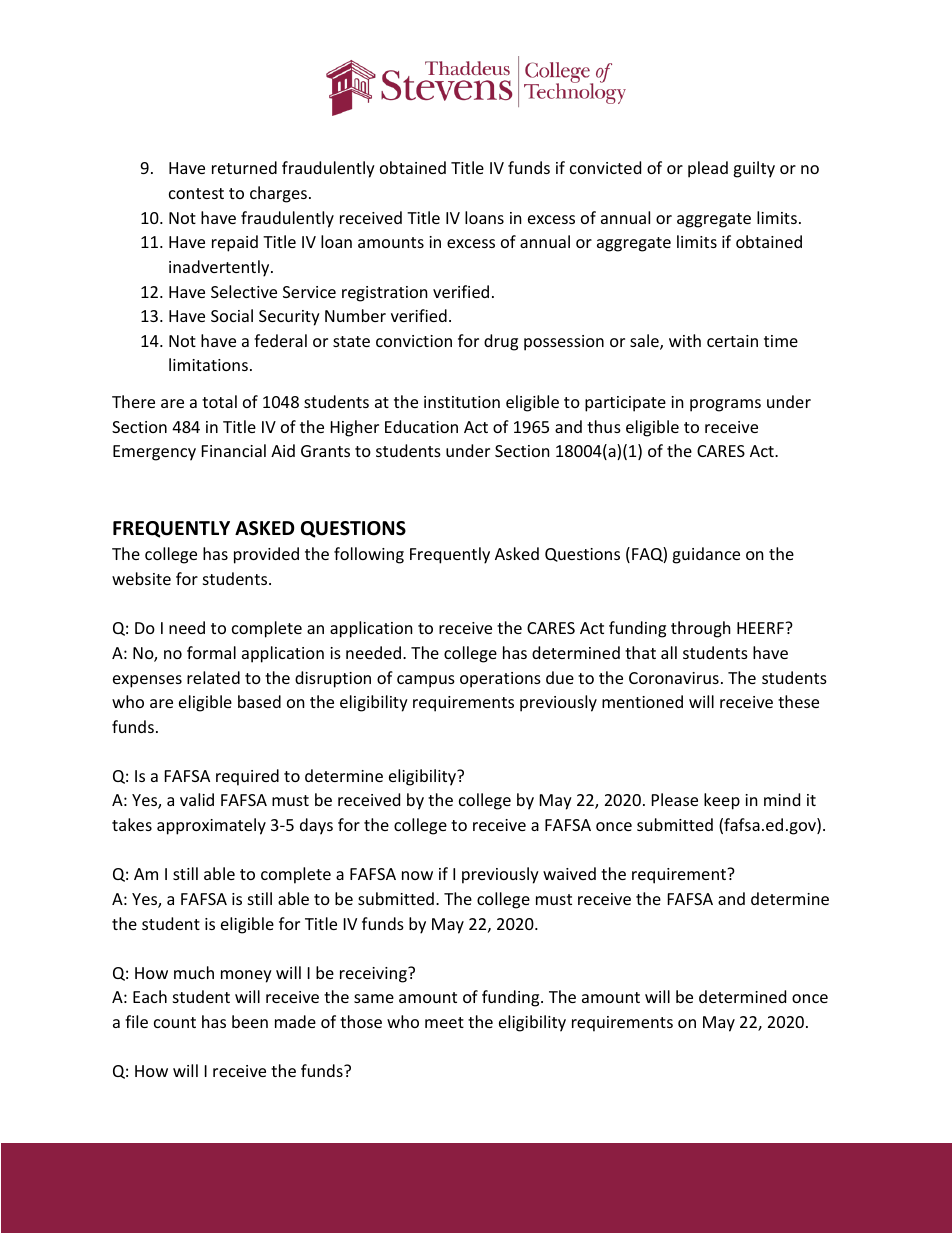 The image size is (952, 1233). What do you see at coordinates (234, 450) in the page?
I see `Financial` at bounding box center [234, 450].
